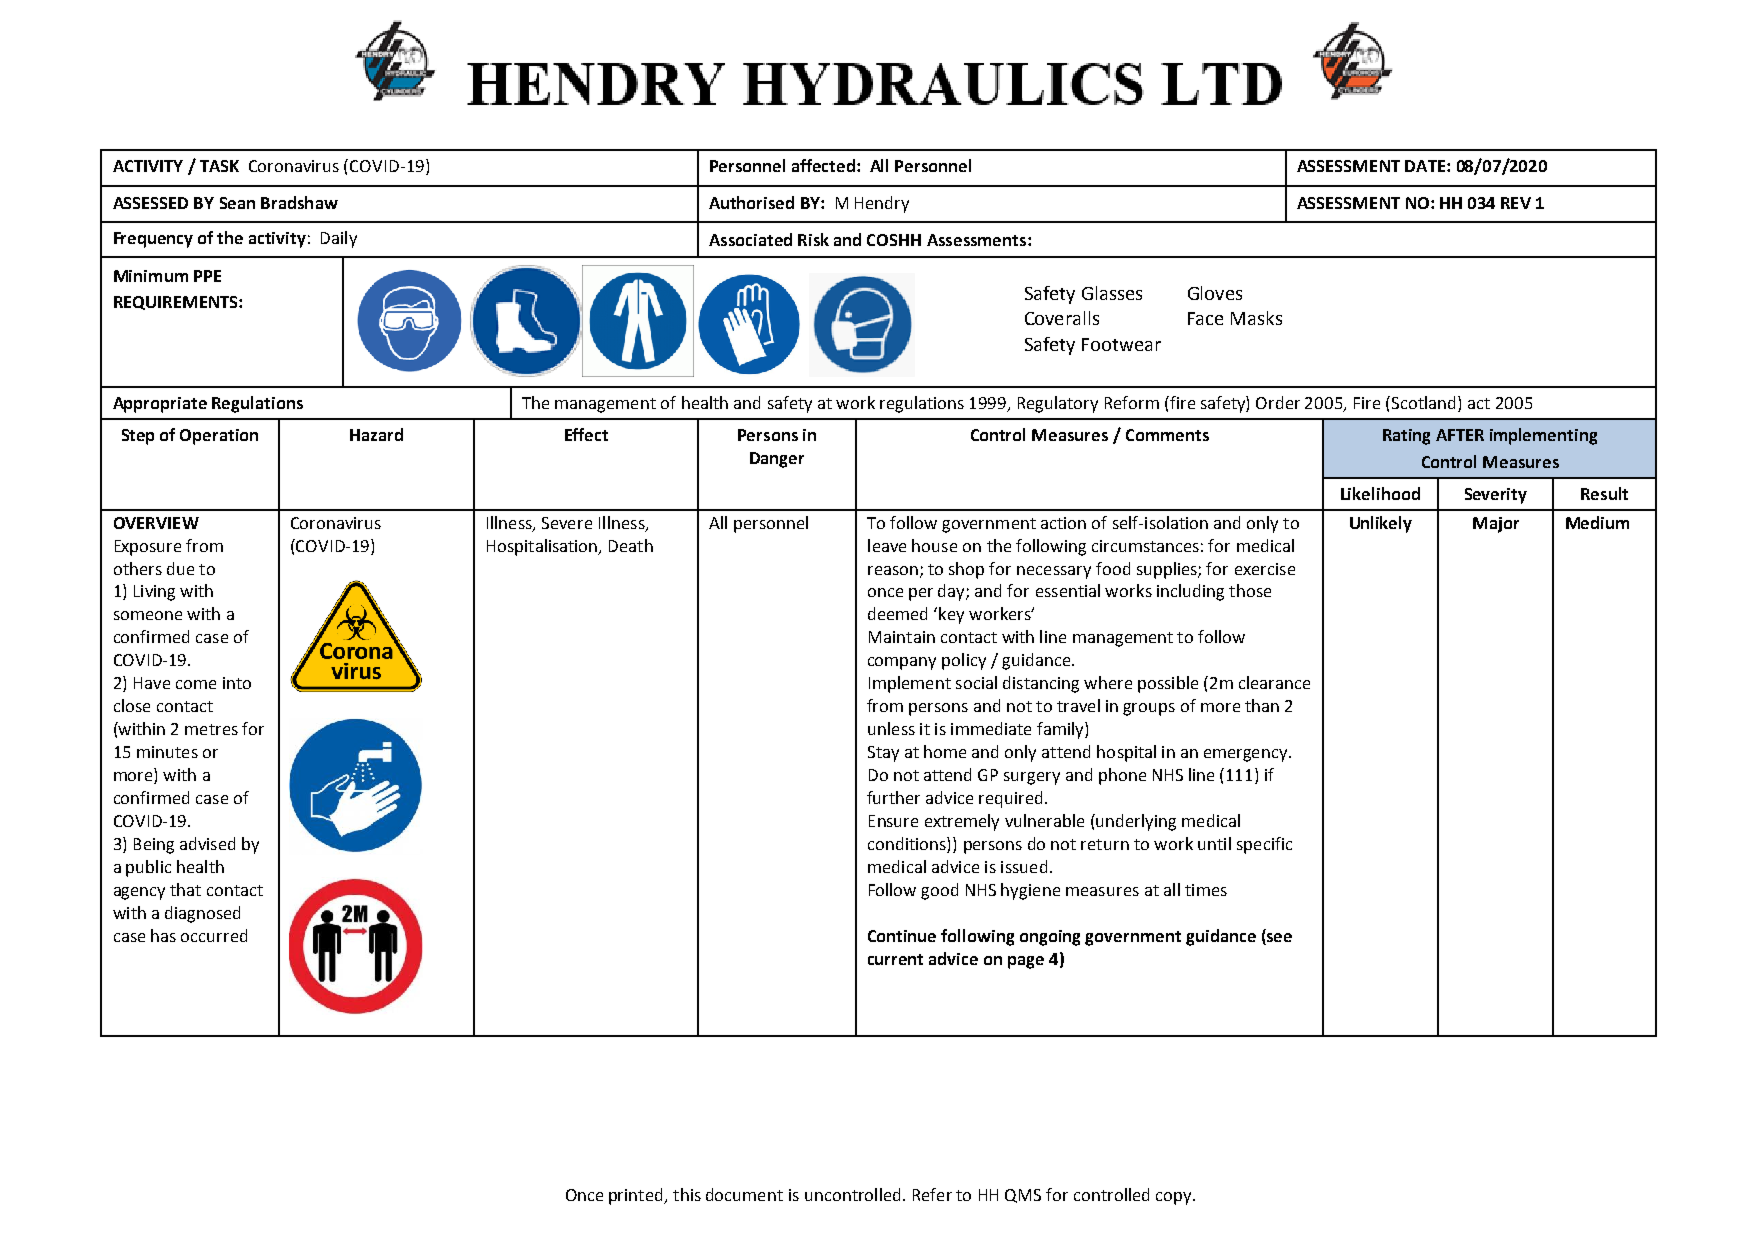  What do you see at coordinates (299, 202) in the document?
I see `Bradshaw` at bounding box center [299, 202].
